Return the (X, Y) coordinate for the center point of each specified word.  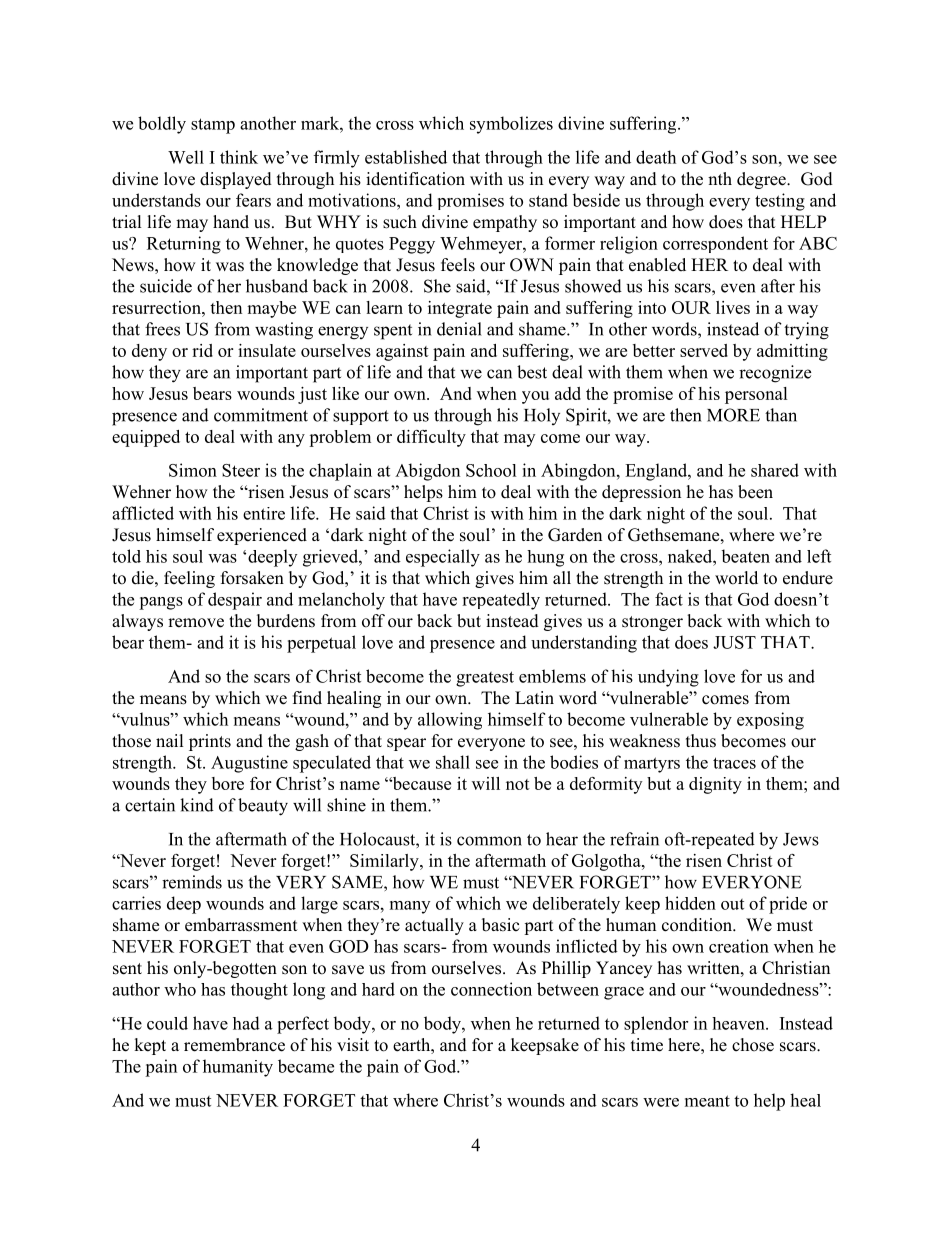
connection (491, 989)
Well (186, 157)
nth (720, 178)
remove (196, 623)
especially (443, 558)
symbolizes (511, 125)
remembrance (234, 1045)
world (736, 578)
